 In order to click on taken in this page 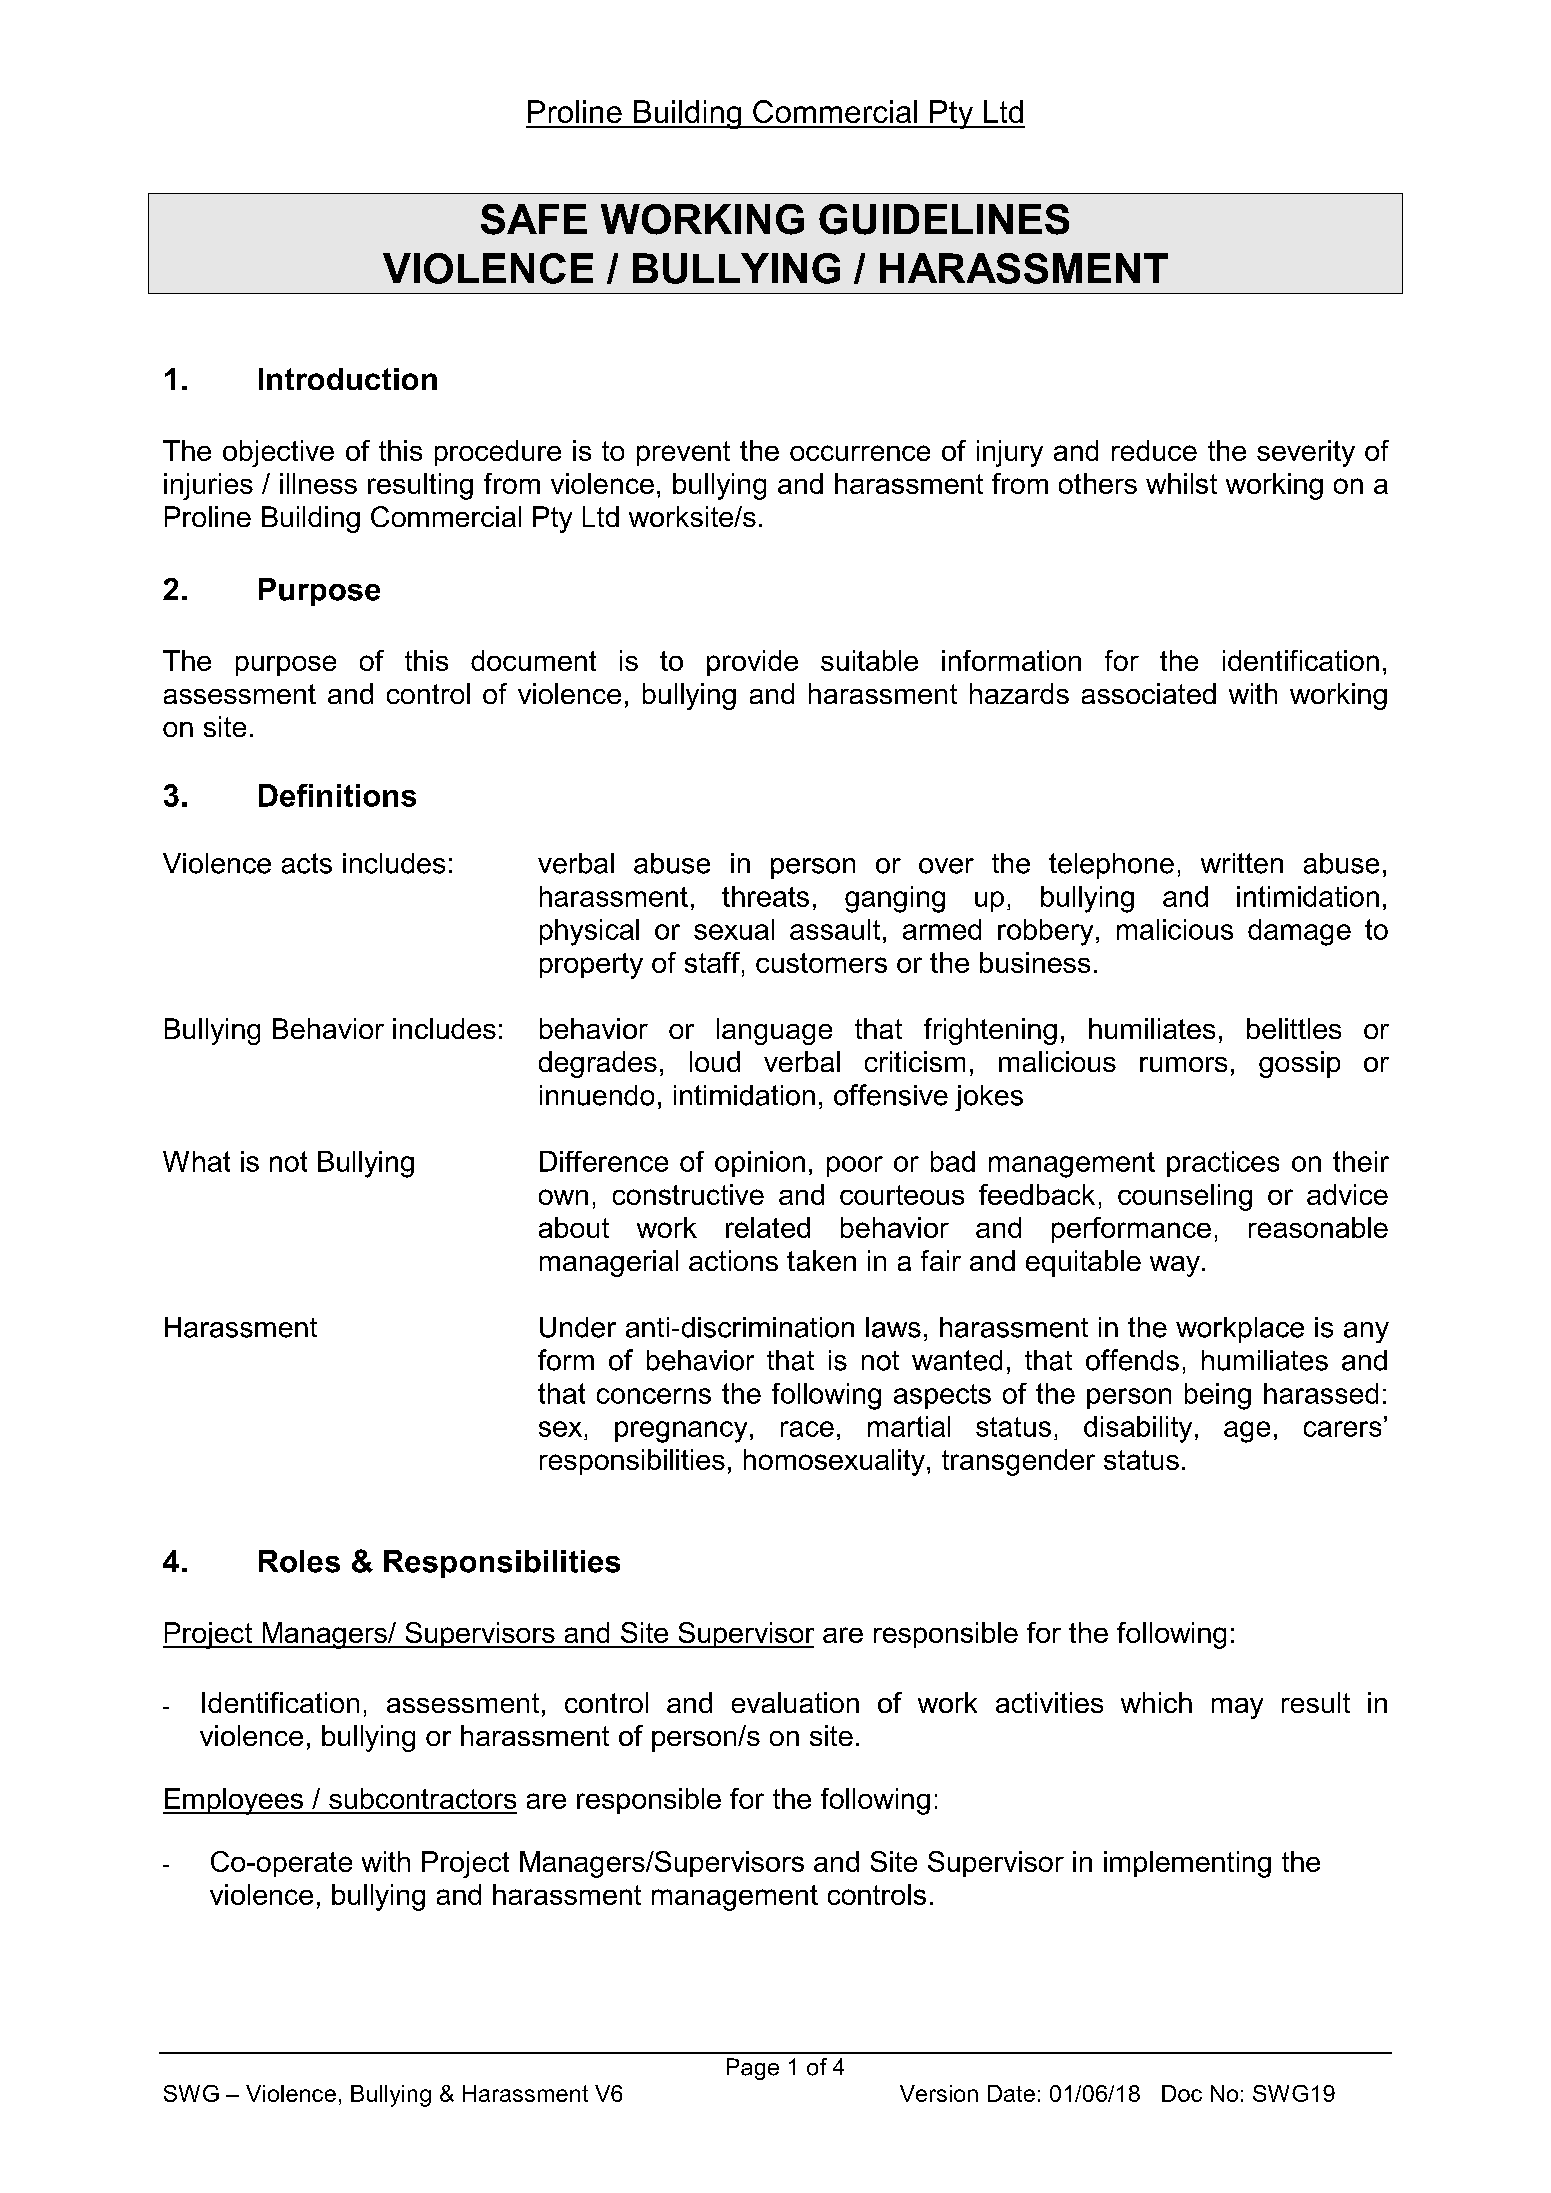, I will do `click(821, 1260)`.
